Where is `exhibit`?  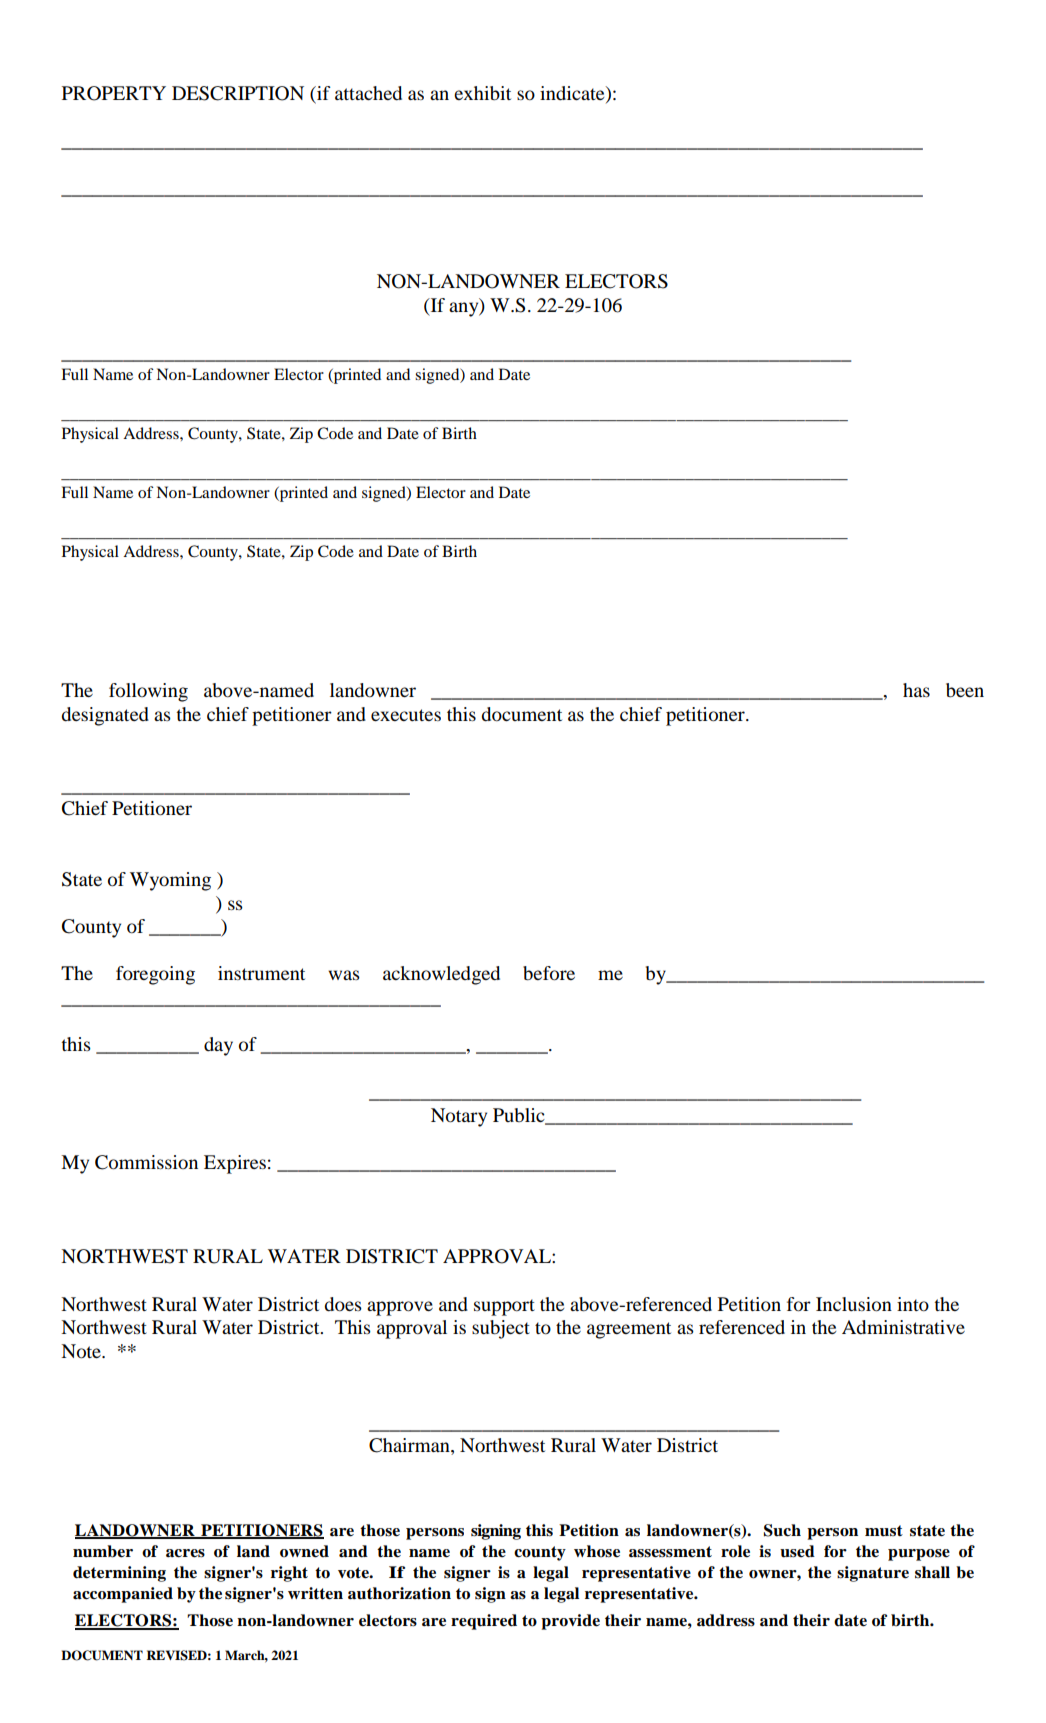 exhibit is located at coordinates (482, 93).
